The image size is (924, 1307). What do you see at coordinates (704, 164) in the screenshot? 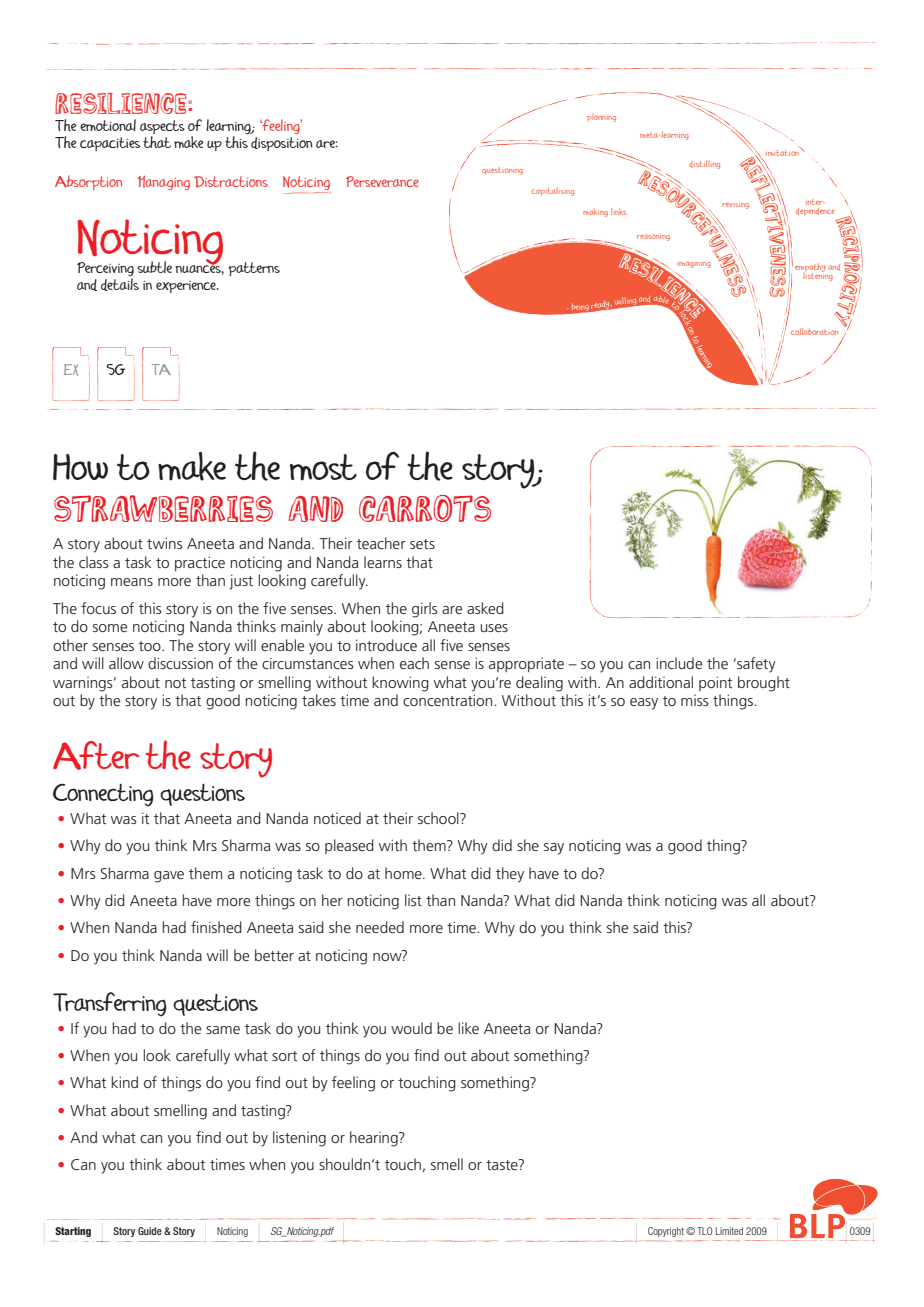
I see `distilling` at bounding box center [704, 164].
